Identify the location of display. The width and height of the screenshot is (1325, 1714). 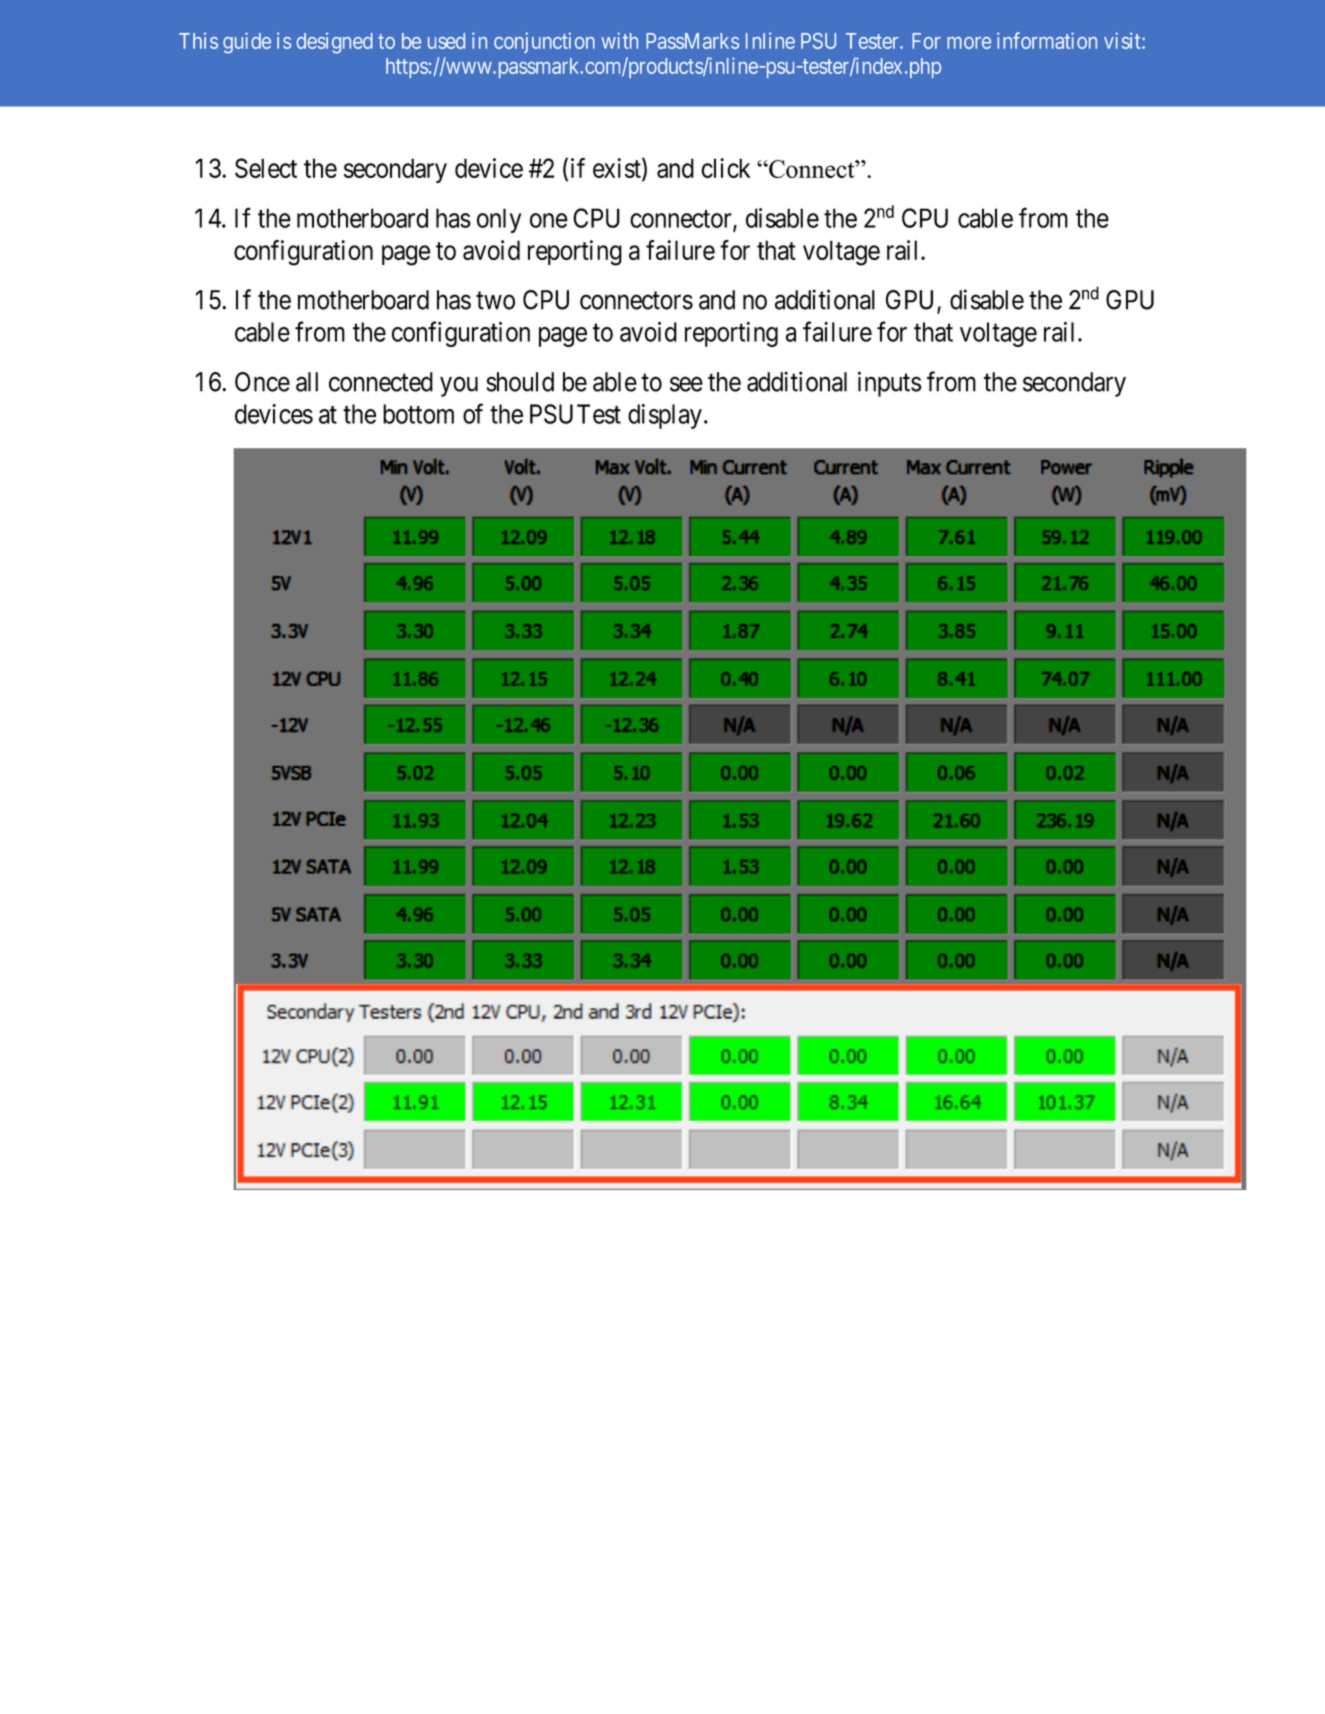
(665, 416).
